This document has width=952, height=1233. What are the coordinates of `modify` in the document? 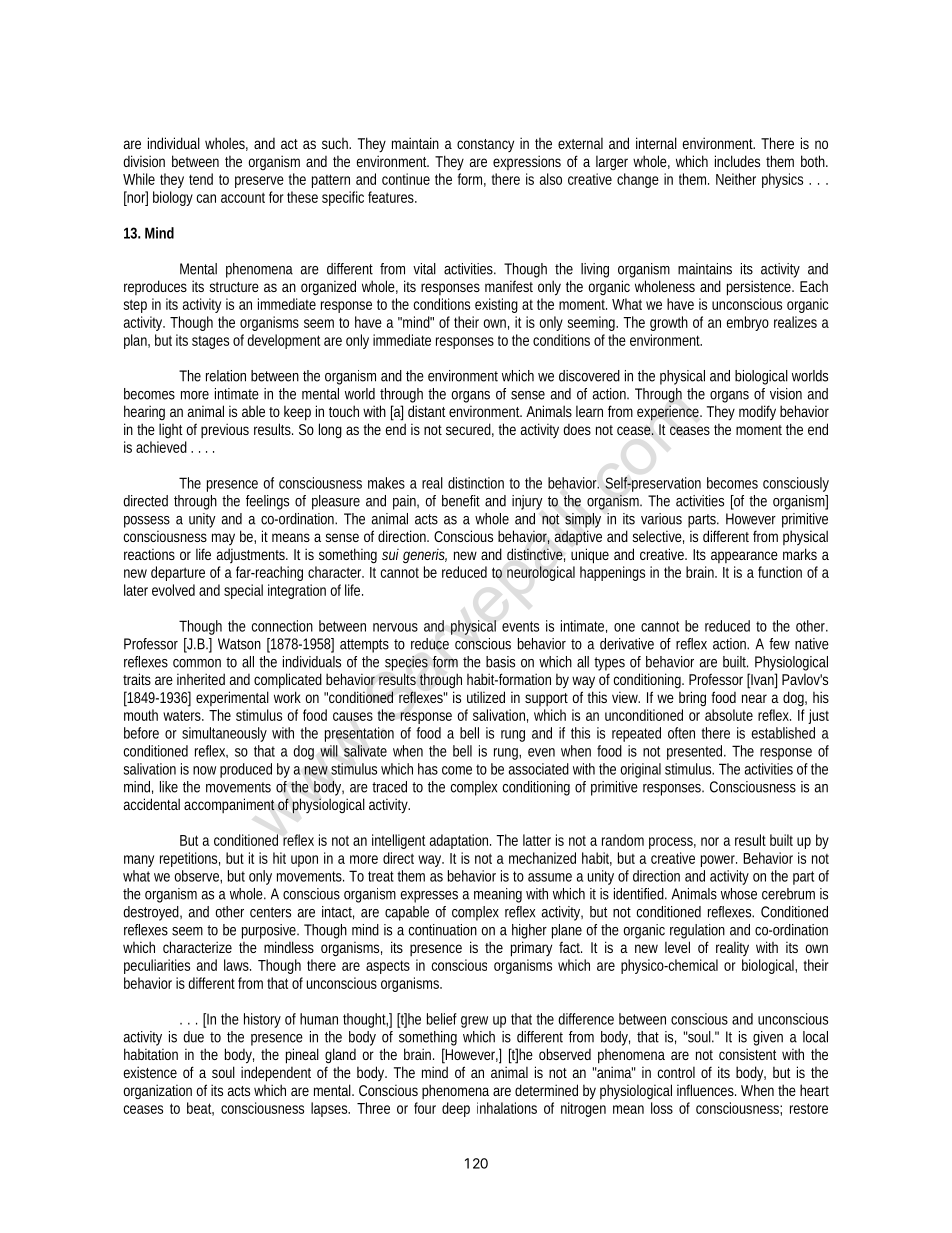 It's located at (757, 412).
